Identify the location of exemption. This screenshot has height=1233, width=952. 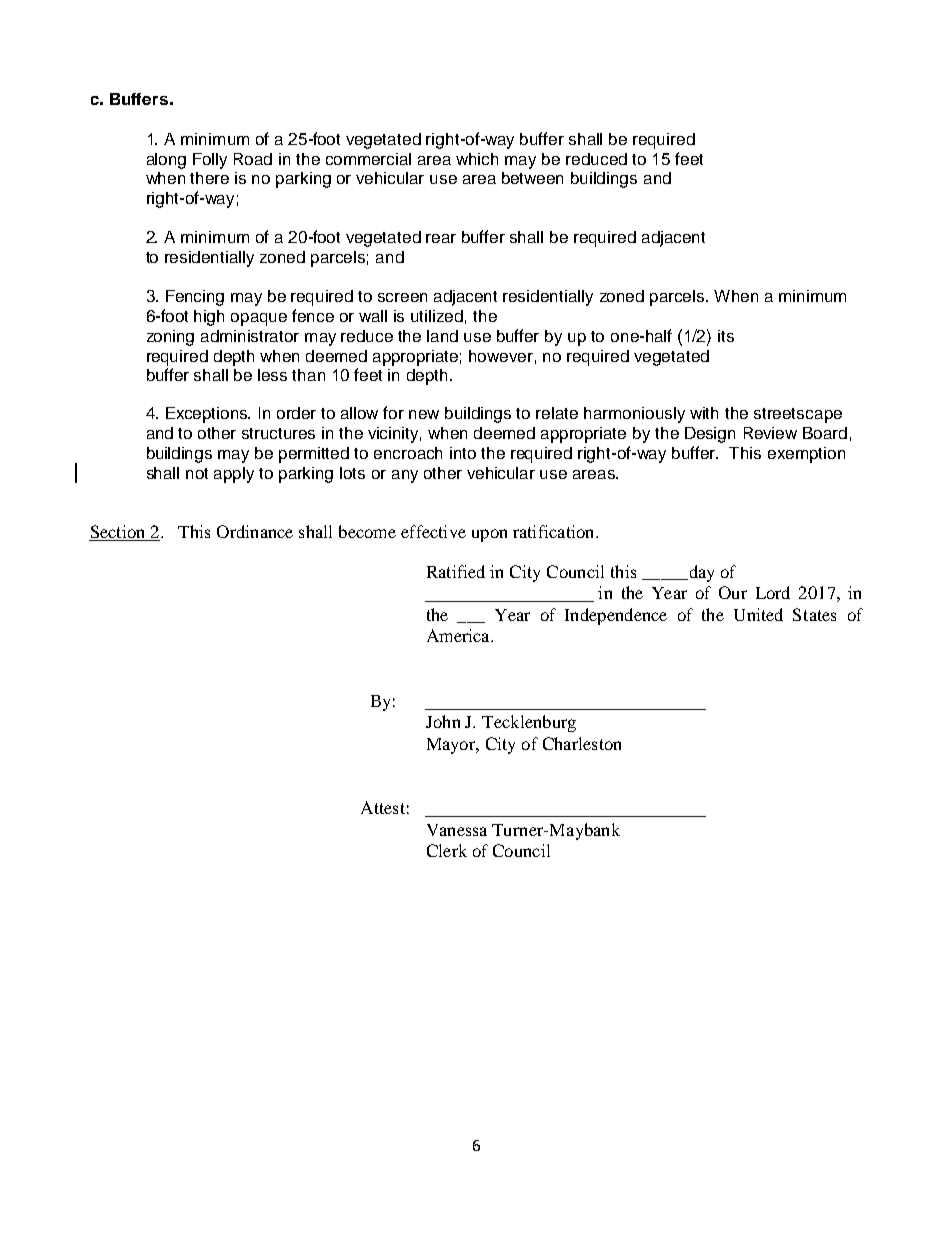
(806, 455).
